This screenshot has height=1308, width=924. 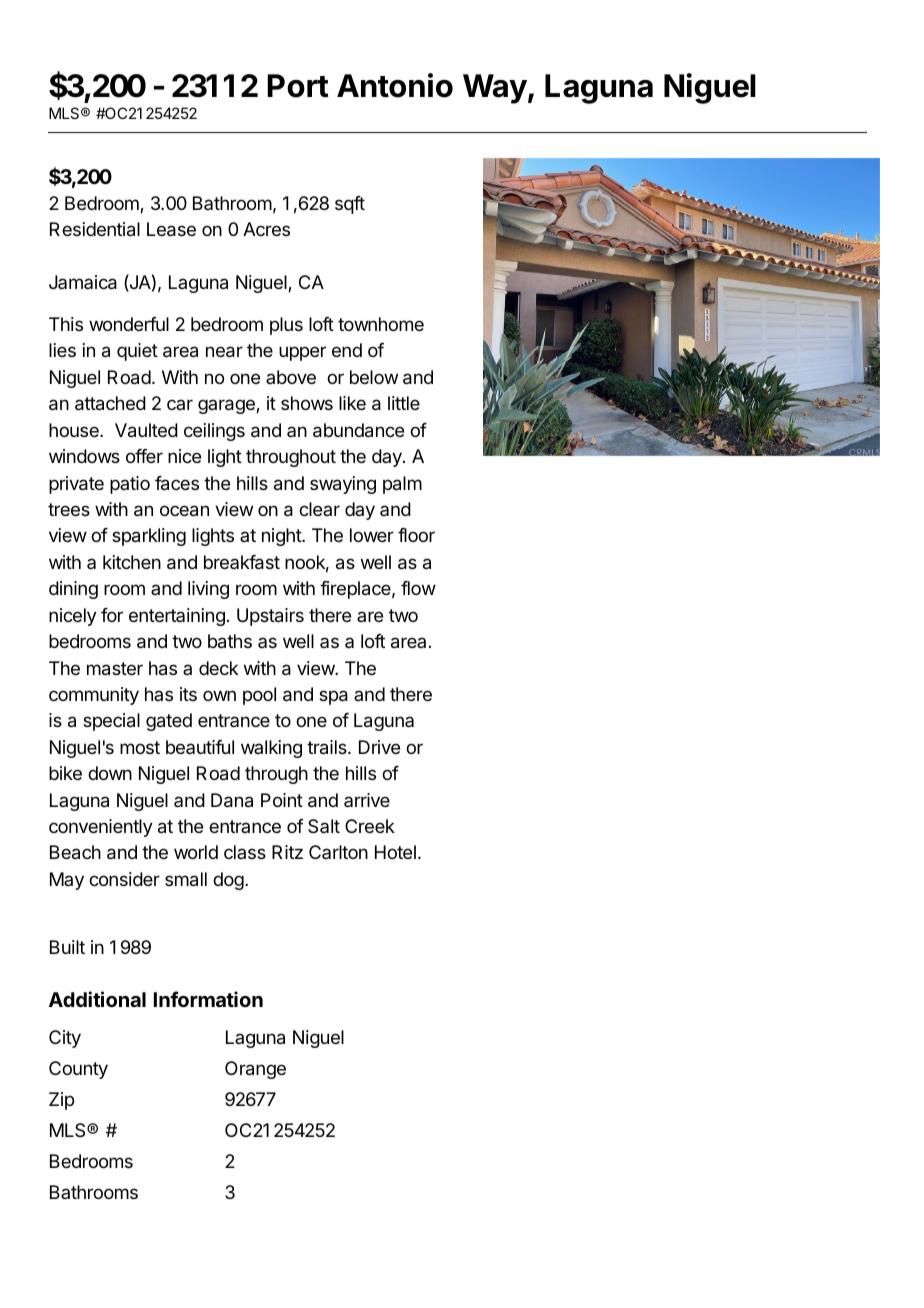 I want to click on dining, so click(x=73, y=590).
